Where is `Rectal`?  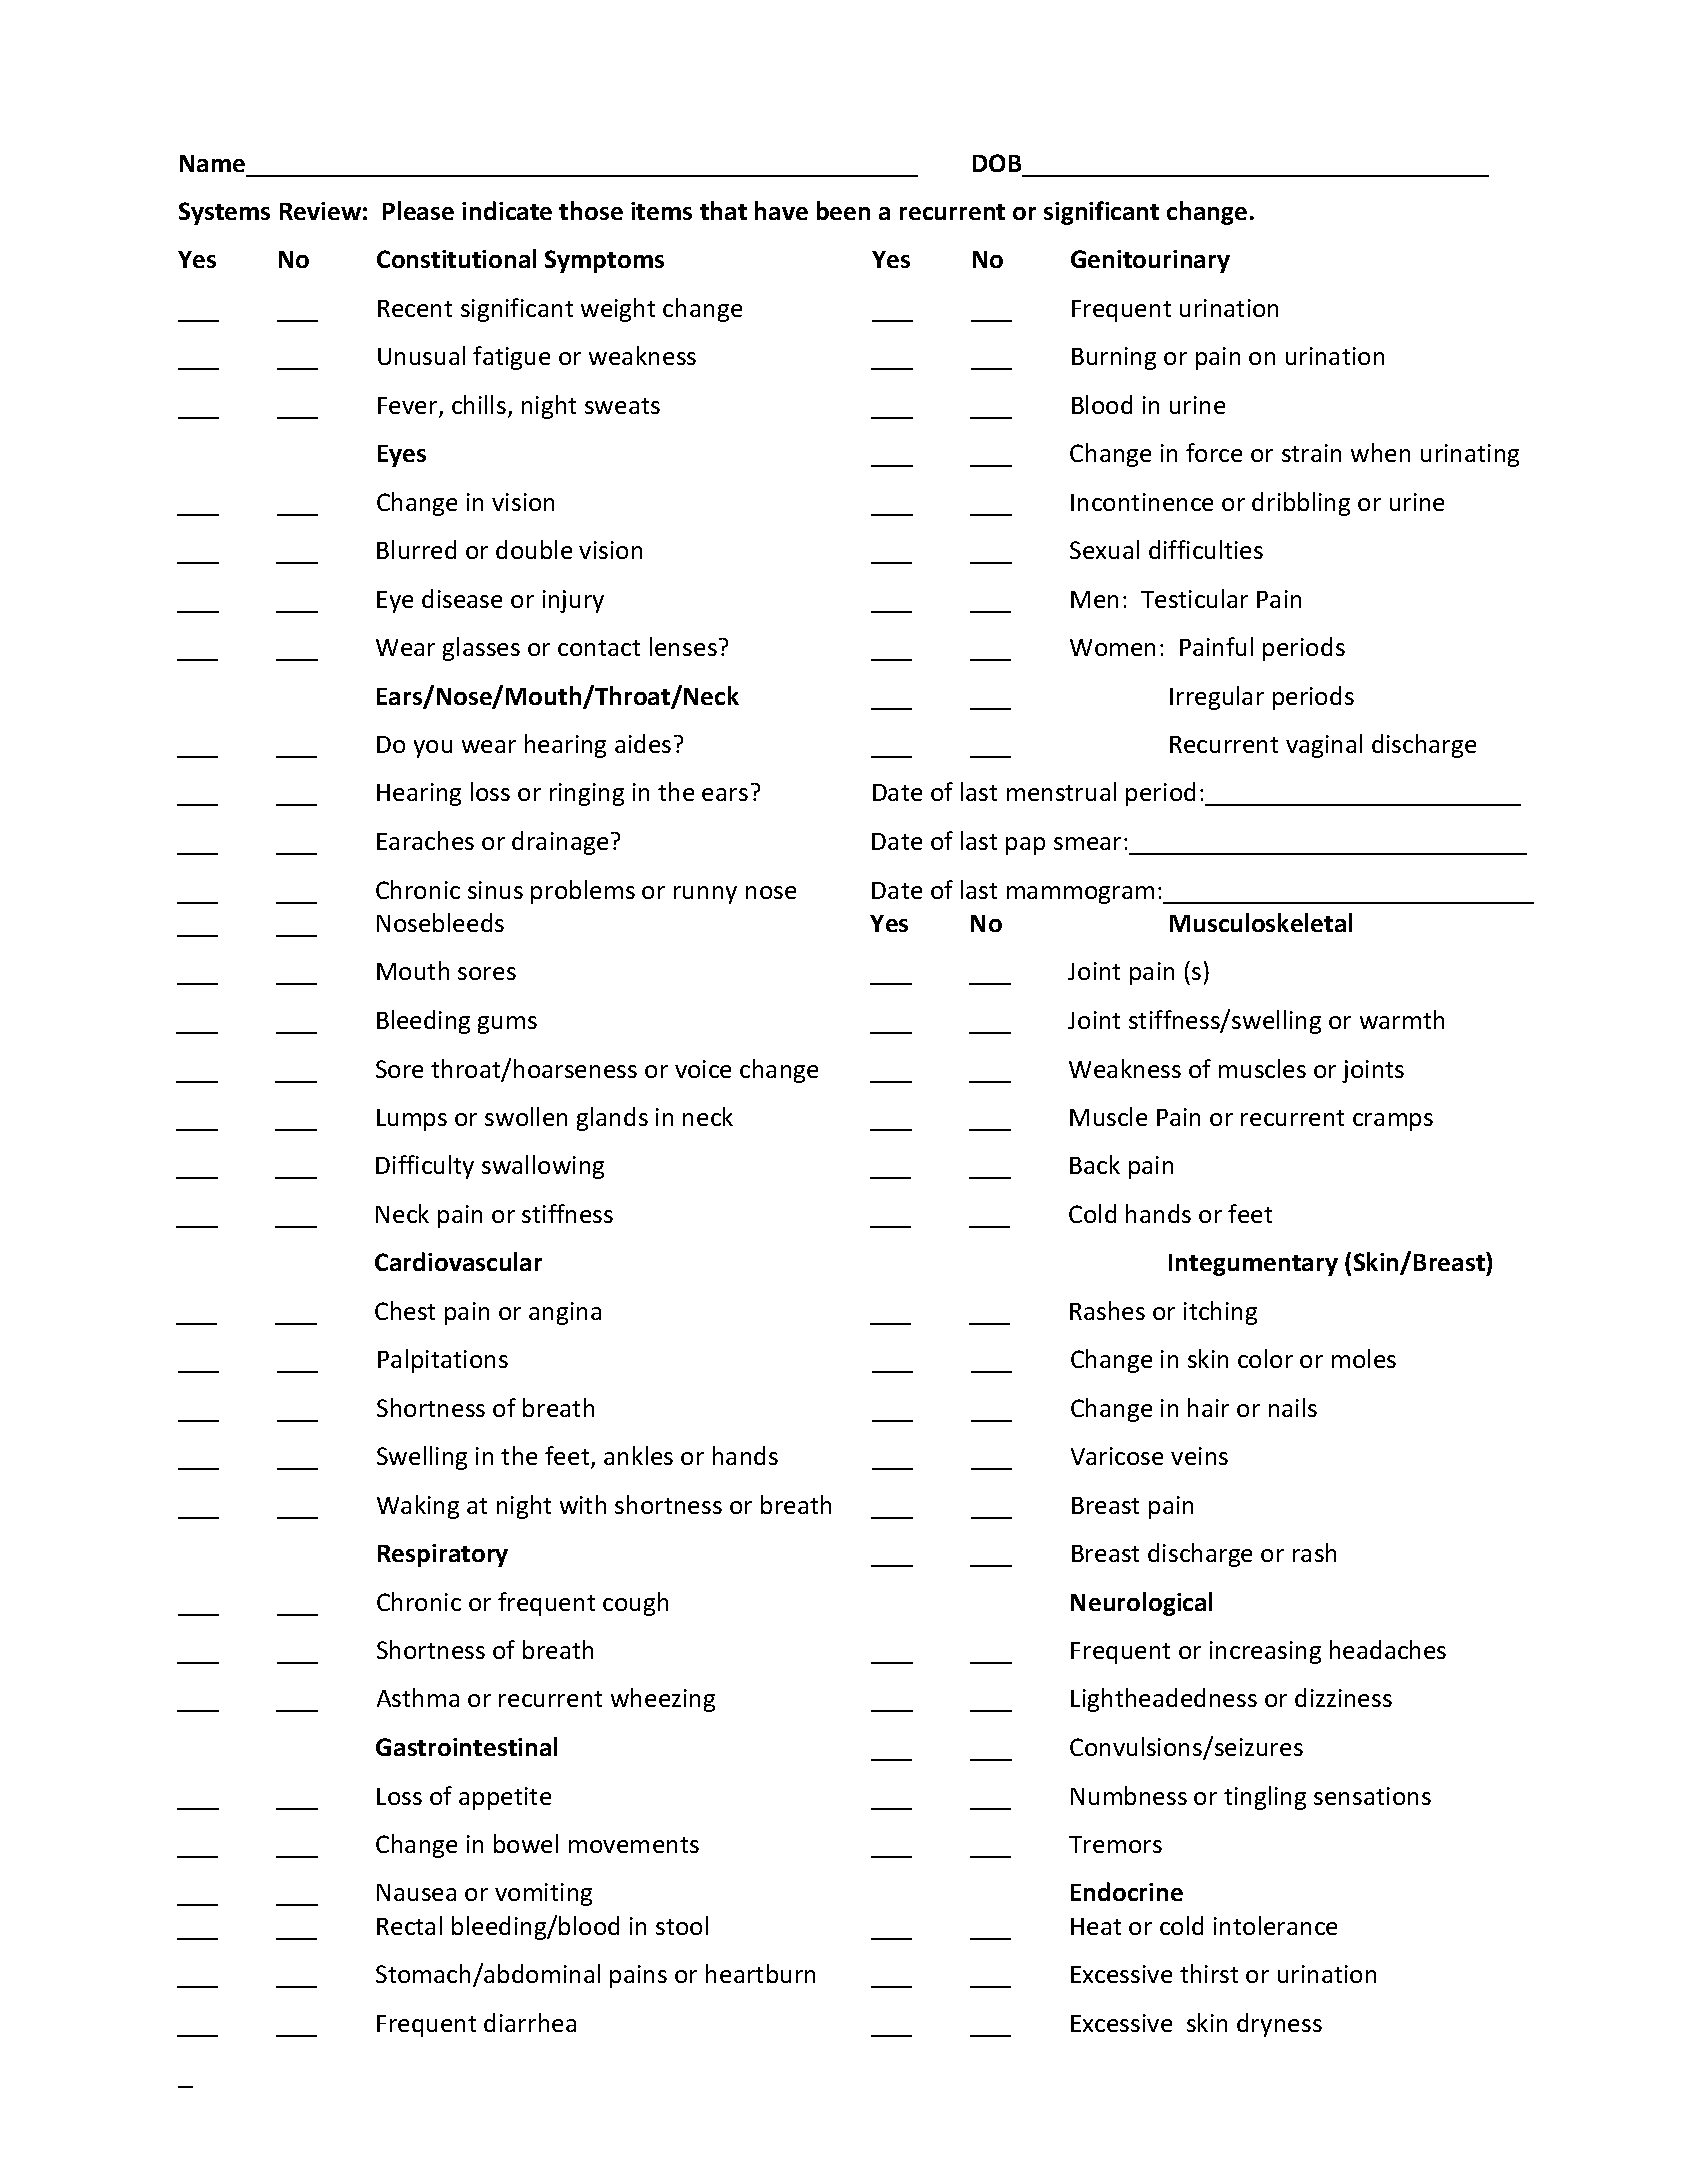
Rectal is located at coordinates (409, 1925).
